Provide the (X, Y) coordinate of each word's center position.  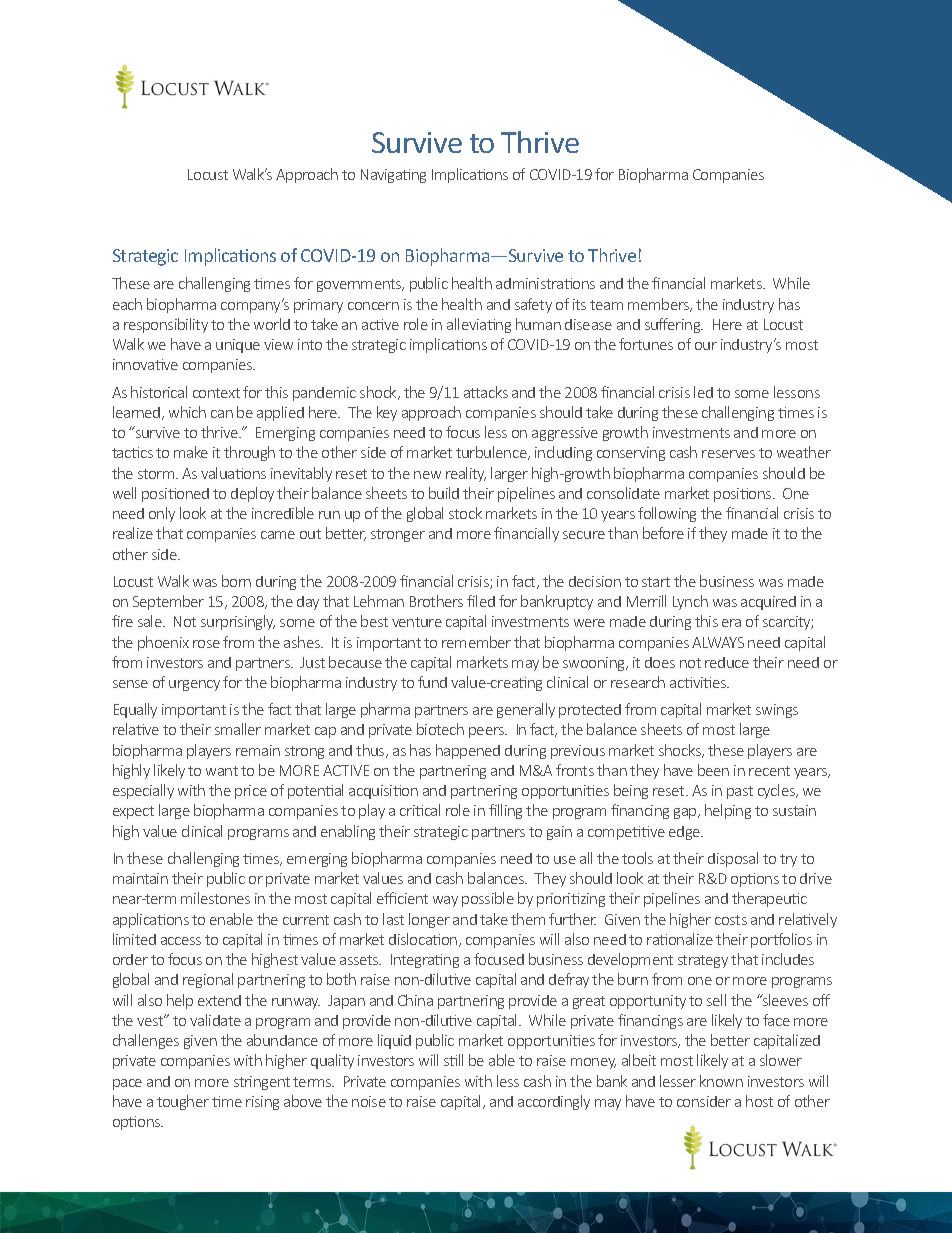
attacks (486, 392)
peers (487, 732)
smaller (238, 729)
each (127, 304)
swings (777, 711)
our (706, 346)
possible (488, 899)
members (660, 305)
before (663, 533)
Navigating (393, 176)
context (216, 393)
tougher (183, 1102)
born (236, 581)
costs (731, 920)
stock (465, 513)
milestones (215, 898)
